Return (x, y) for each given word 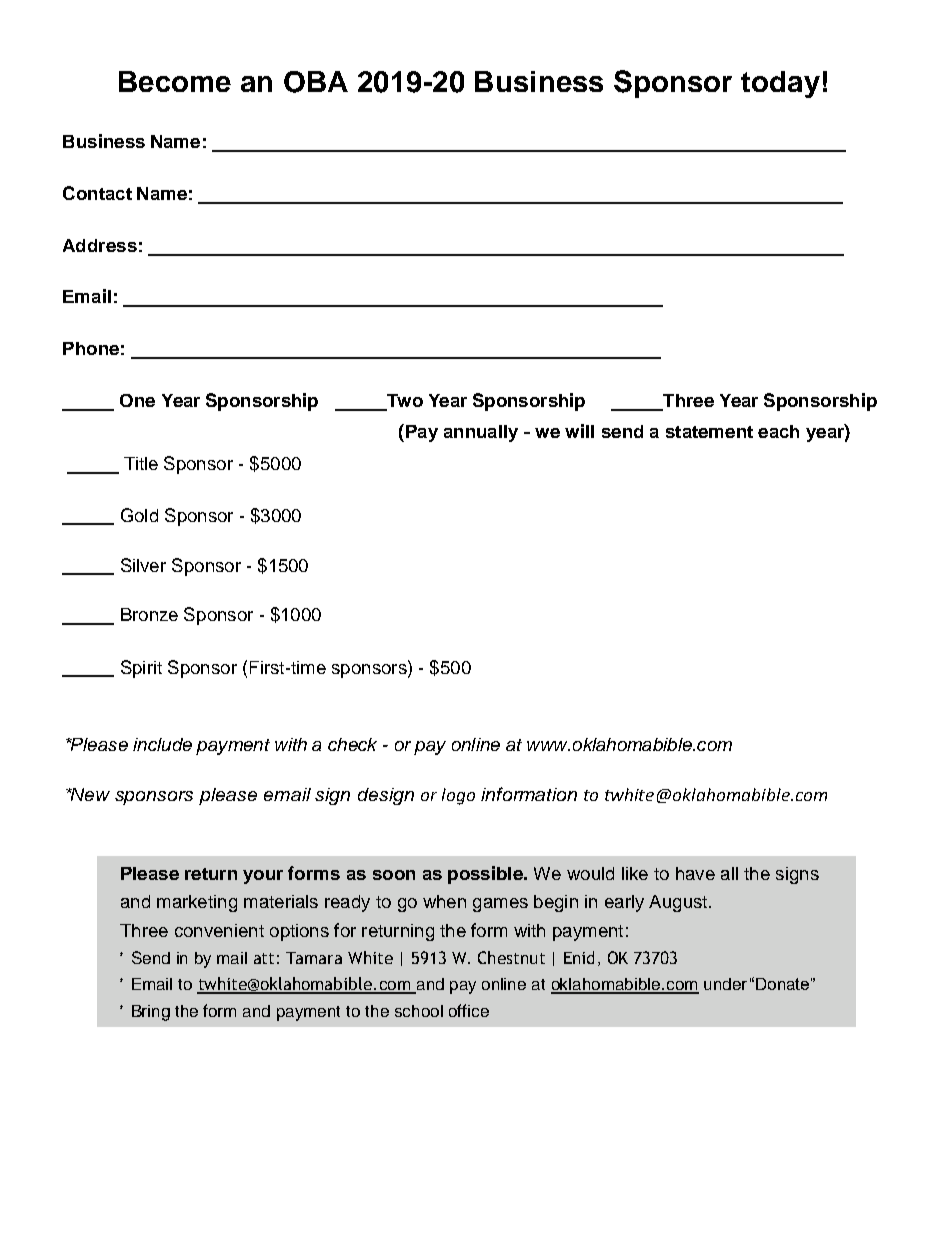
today (780, 84)
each (778, 431)
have (695, 873)
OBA (316, 82)
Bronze (149, 614)
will (579, 431)
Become (175, 81)
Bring (151, 1013)
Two (405, 400)
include (162, 744)
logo (458, 796)
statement (709, 432)
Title (141, 463)
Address (100, 245)
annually (481, 433)
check (352, 744)
